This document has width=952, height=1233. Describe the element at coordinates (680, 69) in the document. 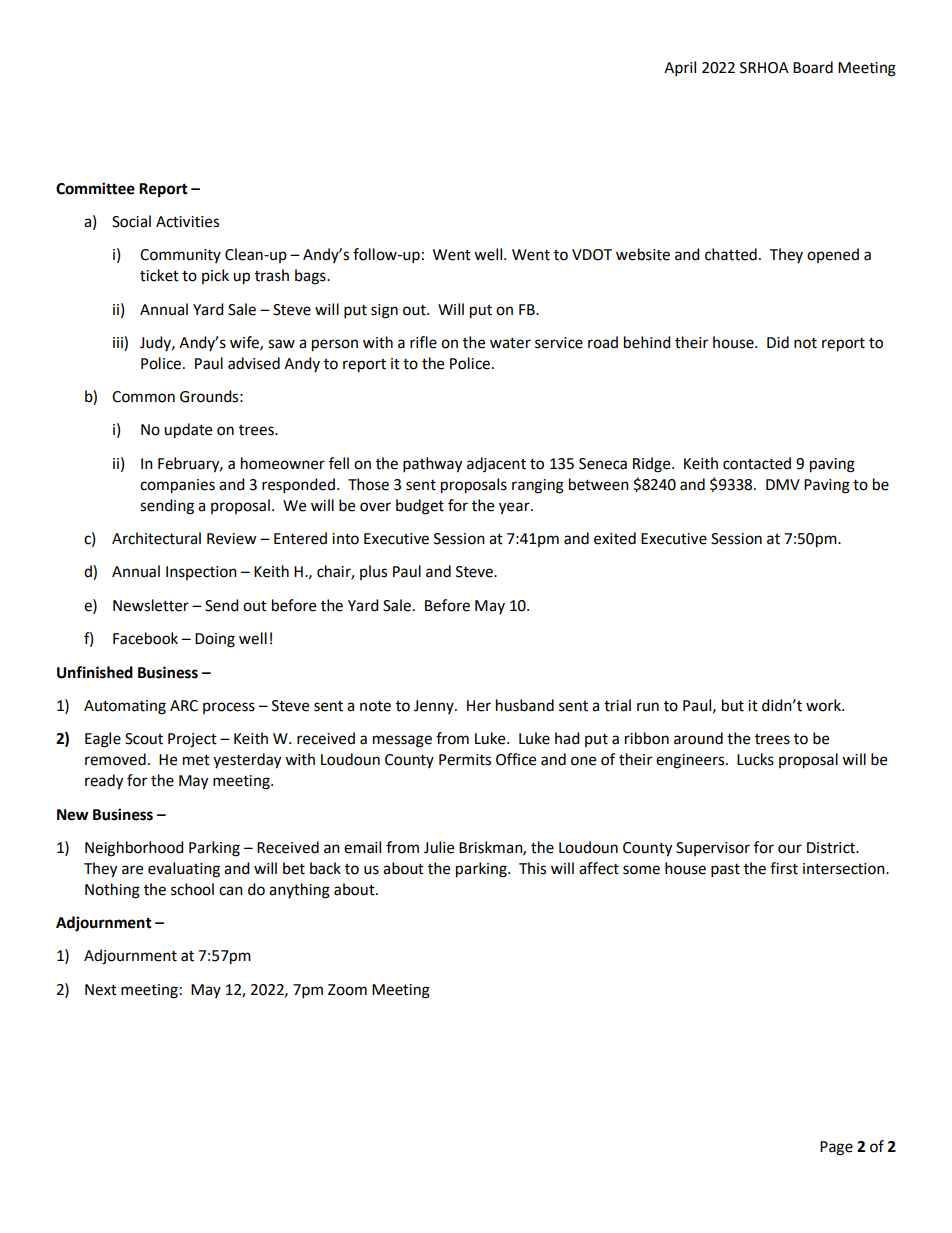

I see `April` at that location.
